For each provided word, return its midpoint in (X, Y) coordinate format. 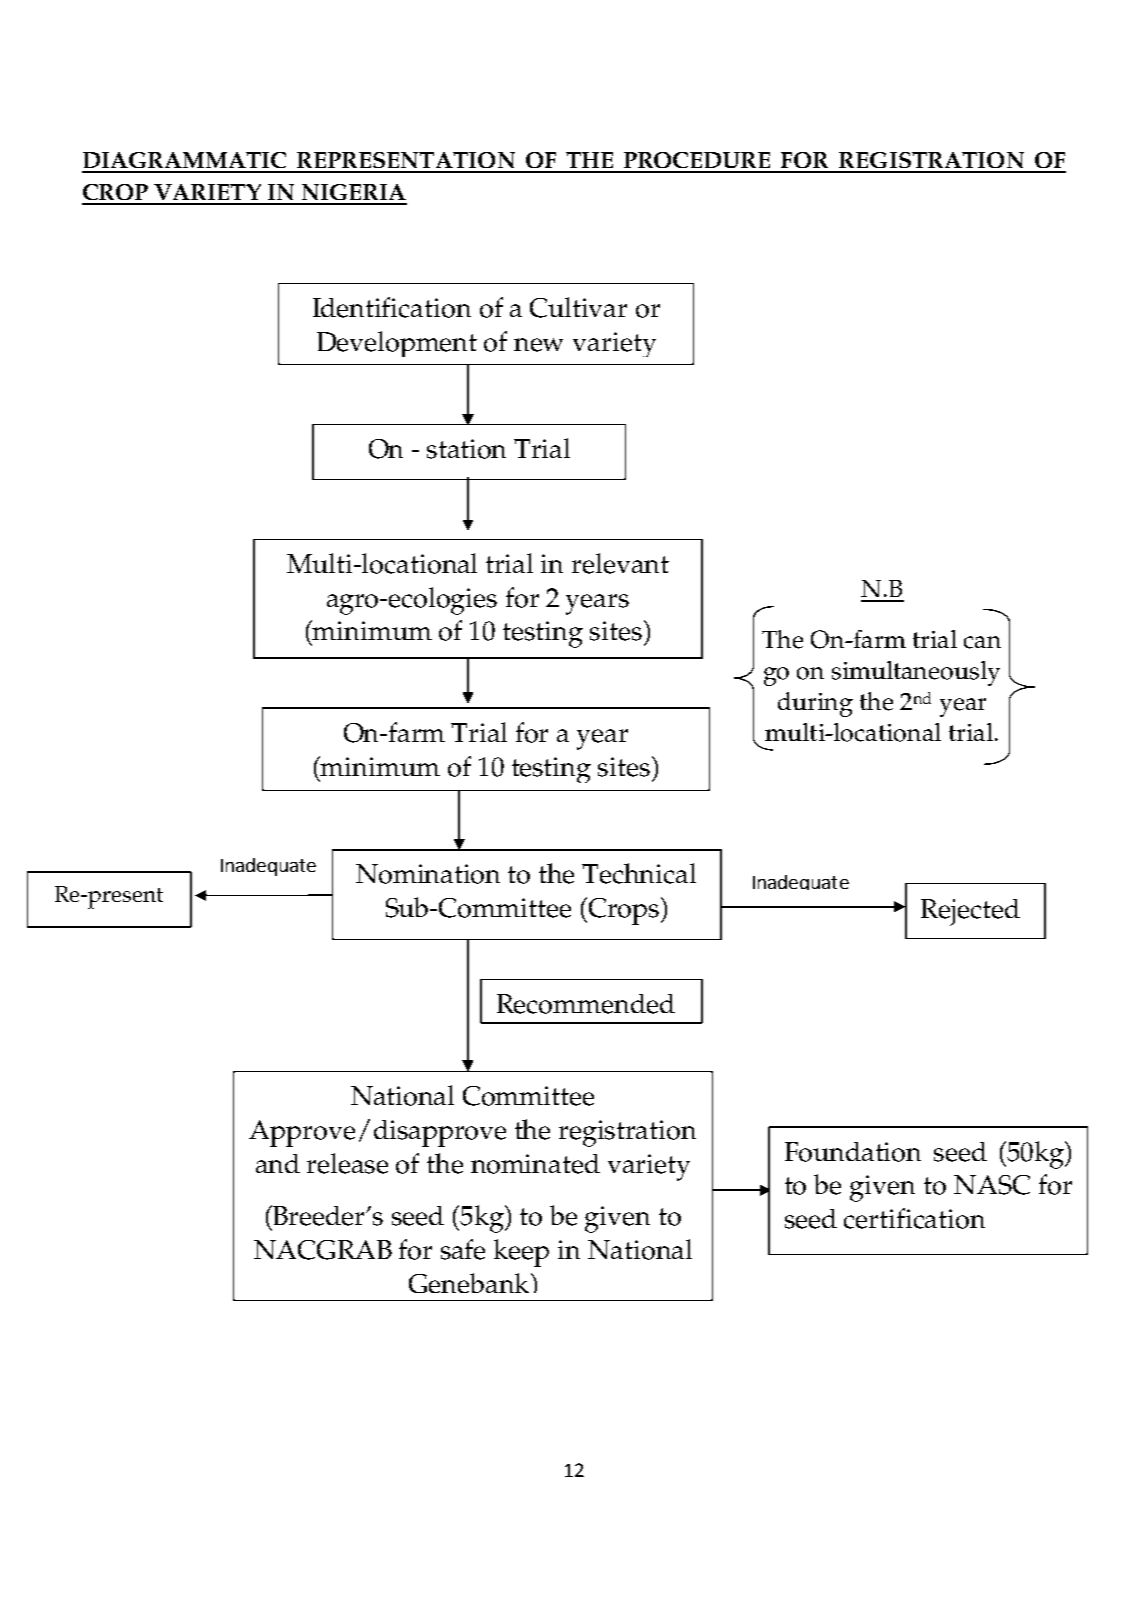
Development (397, 344)
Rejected (970, 912)
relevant (620, 563)
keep (521, 1253)
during (815, 704)
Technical (639, 873)
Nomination (428, 874)
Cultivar (578, 307)
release (347, 1163)
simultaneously (916, 673)
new (538, 345)
